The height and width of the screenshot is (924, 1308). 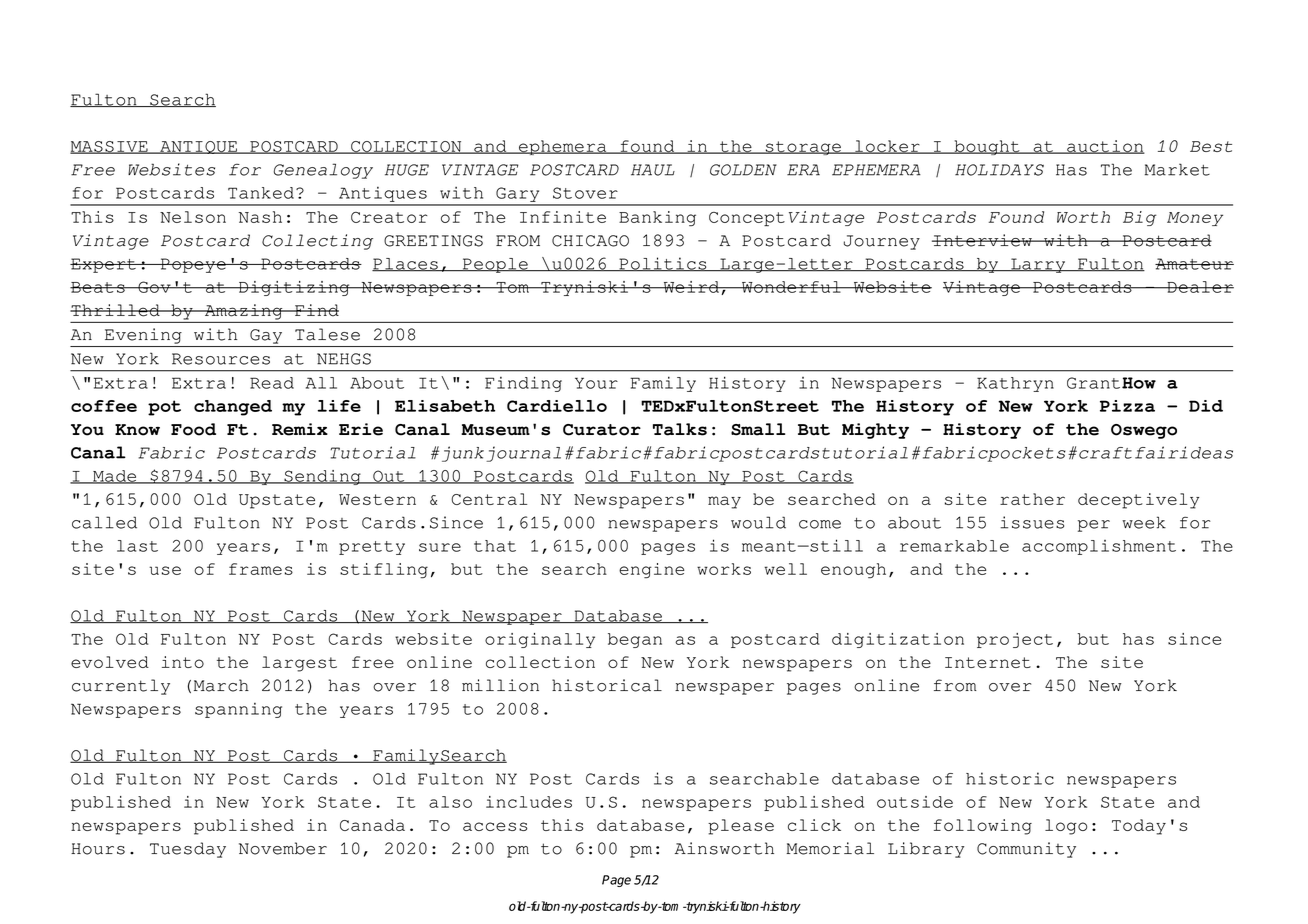 I want to click on Read, so click(x=272, y=383).
